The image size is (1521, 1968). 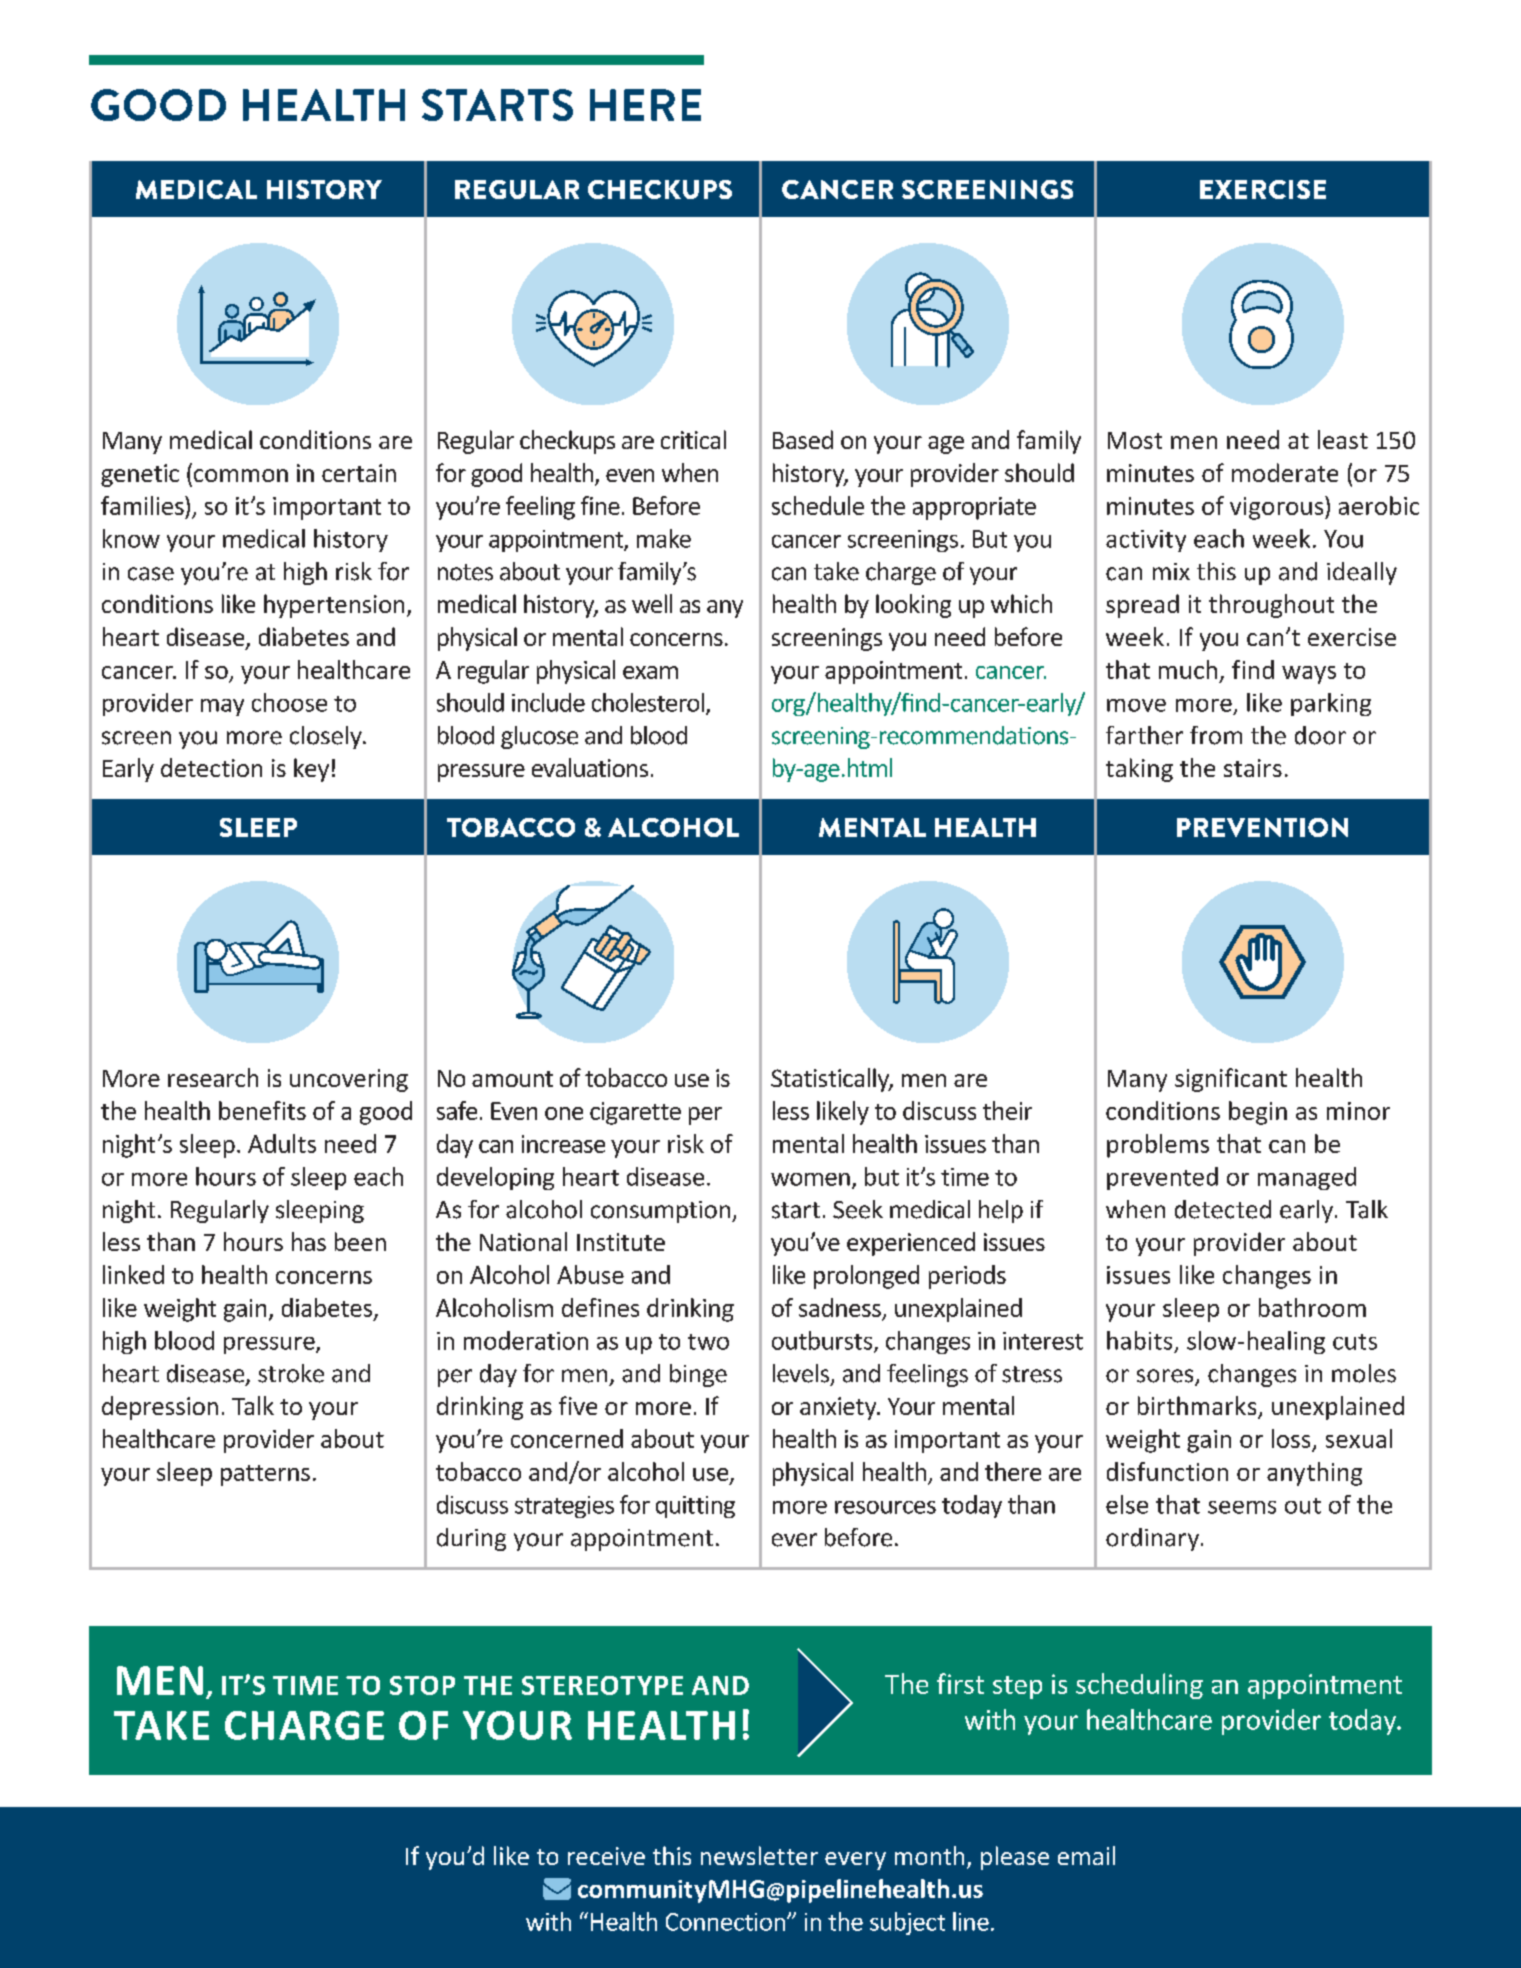 What do you see at coordinates (606, 1856) in the page?
I see `receive` at bounding box center [606, 1856].
